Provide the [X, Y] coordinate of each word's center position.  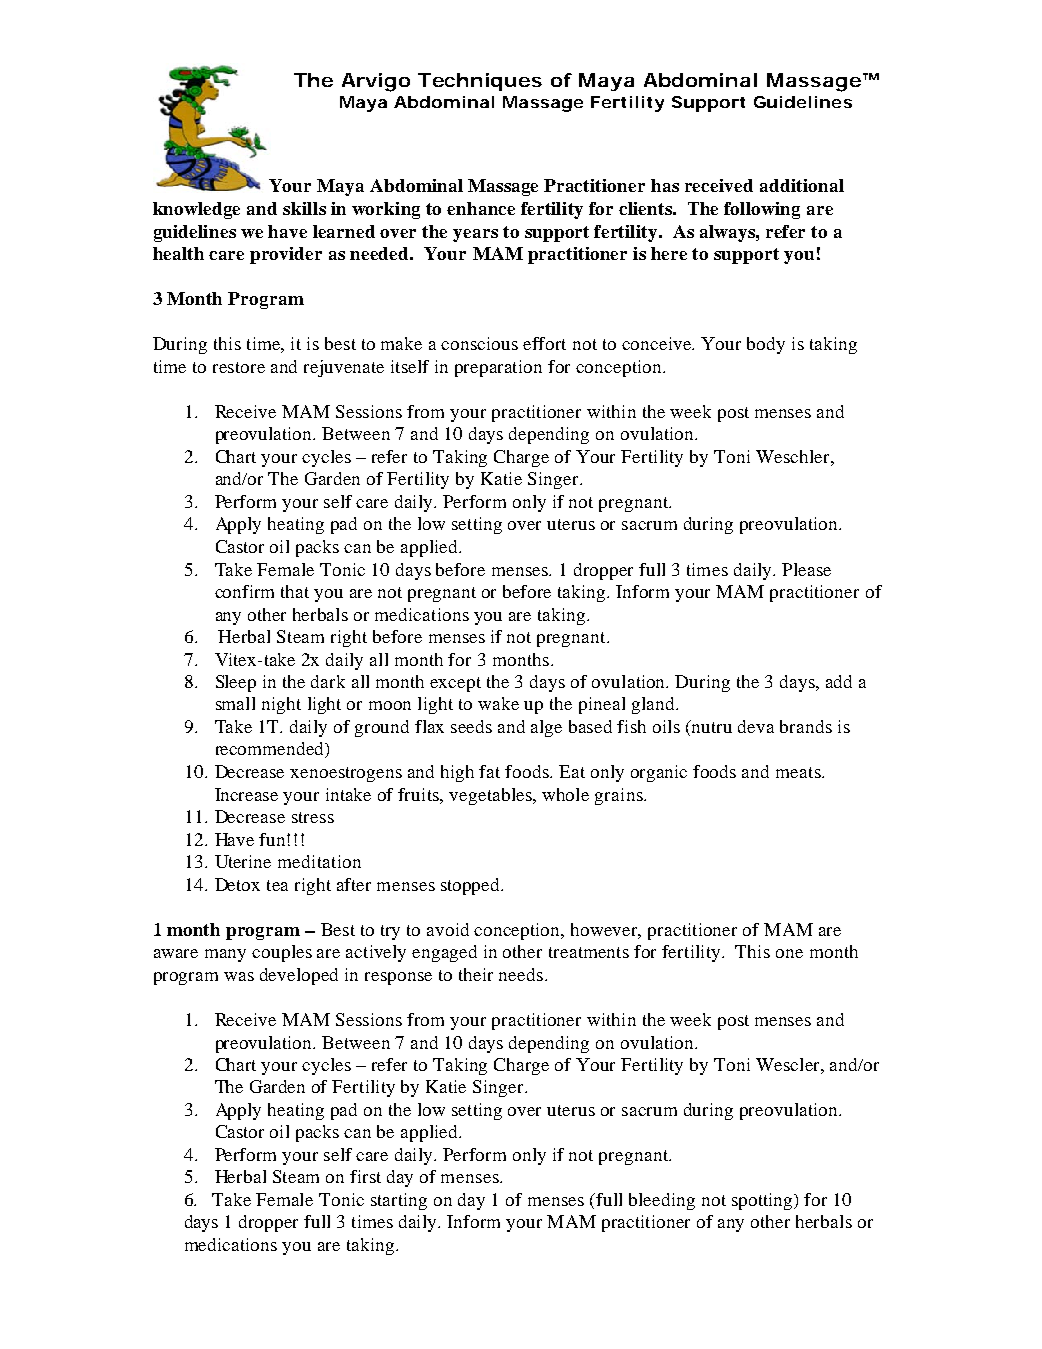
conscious [479, 343]
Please [806, 569]
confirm [244, 591]
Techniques [480, 82]
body [766, 345]
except [455, 684]
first [365, 1176]
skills [304, 208]
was [239, 976]
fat [489, 771]
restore [239, 367]
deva [756, 726]
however [606, 930]
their [476, 974]
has [665, 185]
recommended [271, 750]
